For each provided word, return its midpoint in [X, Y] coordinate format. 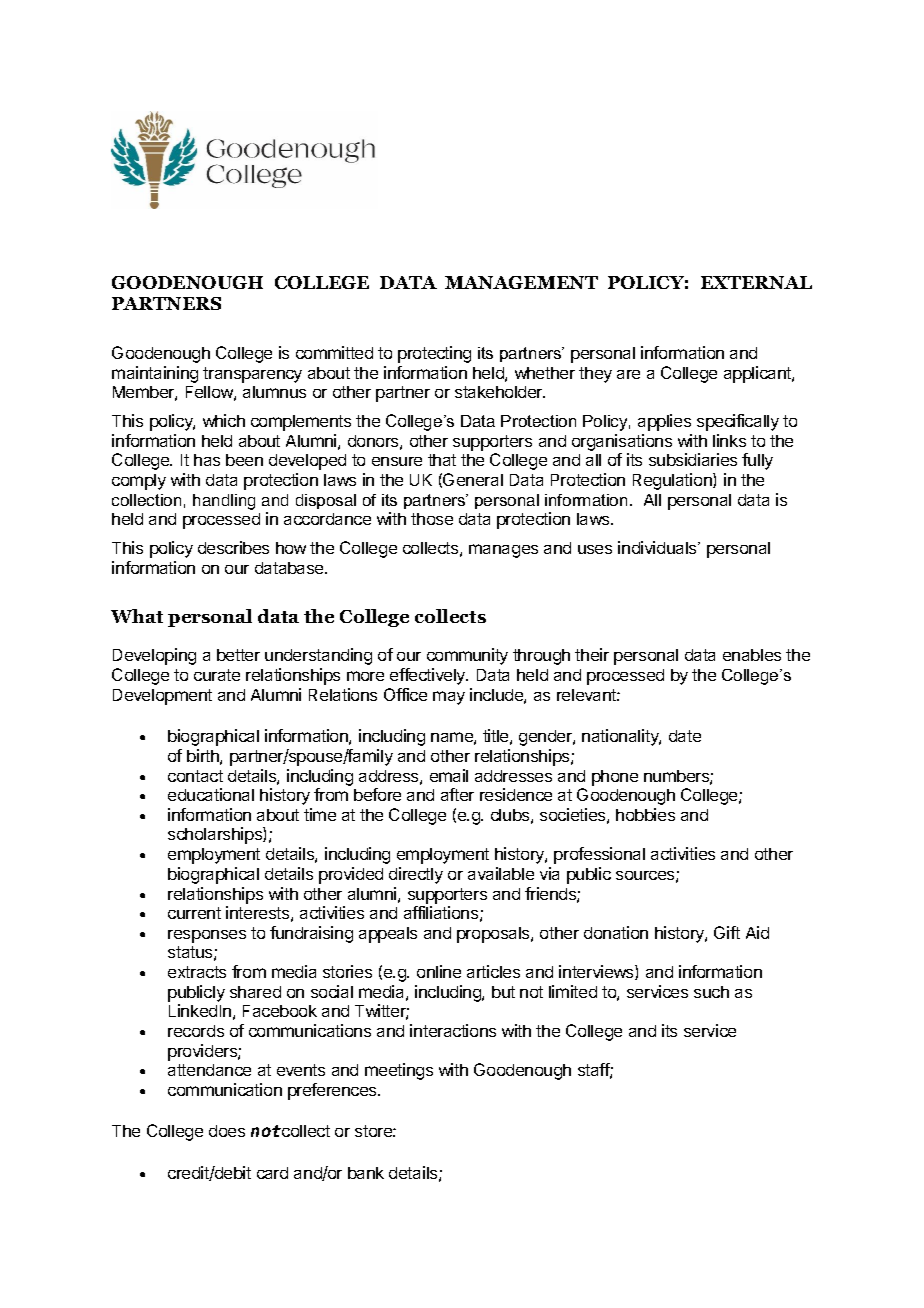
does [227, 1131]
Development [162, 697]
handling [224, 502]
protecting [434, 354]
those [432, 519]
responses [207, 936]
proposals [494, 935]
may [449, 698]
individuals [658, 547]
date [685, 736]
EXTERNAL [756, 282]
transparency [252, 375]
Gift [727, 932]
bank [366, 1173]
